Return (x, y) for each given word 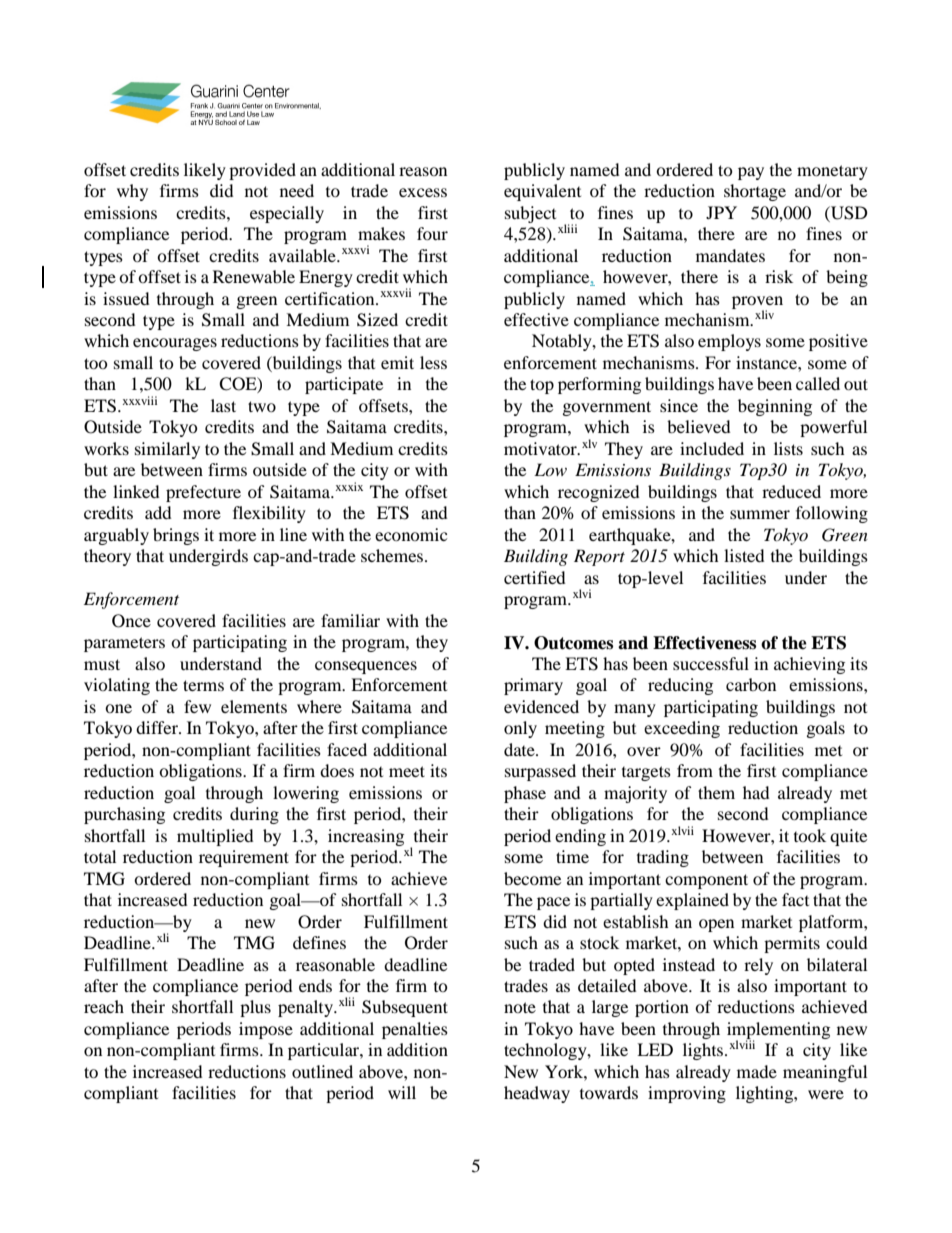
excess (423, 192)
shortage (755, 192)
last (223, 405)
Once (131, 621)
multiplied (215, 837)
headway (537, 1094)
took (810, 835)
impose (266, 1030)
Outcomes (573, 643)
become (532, 878)
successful (711, 663)
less (433, 362)
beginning (775, 407)
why (132, 192)
